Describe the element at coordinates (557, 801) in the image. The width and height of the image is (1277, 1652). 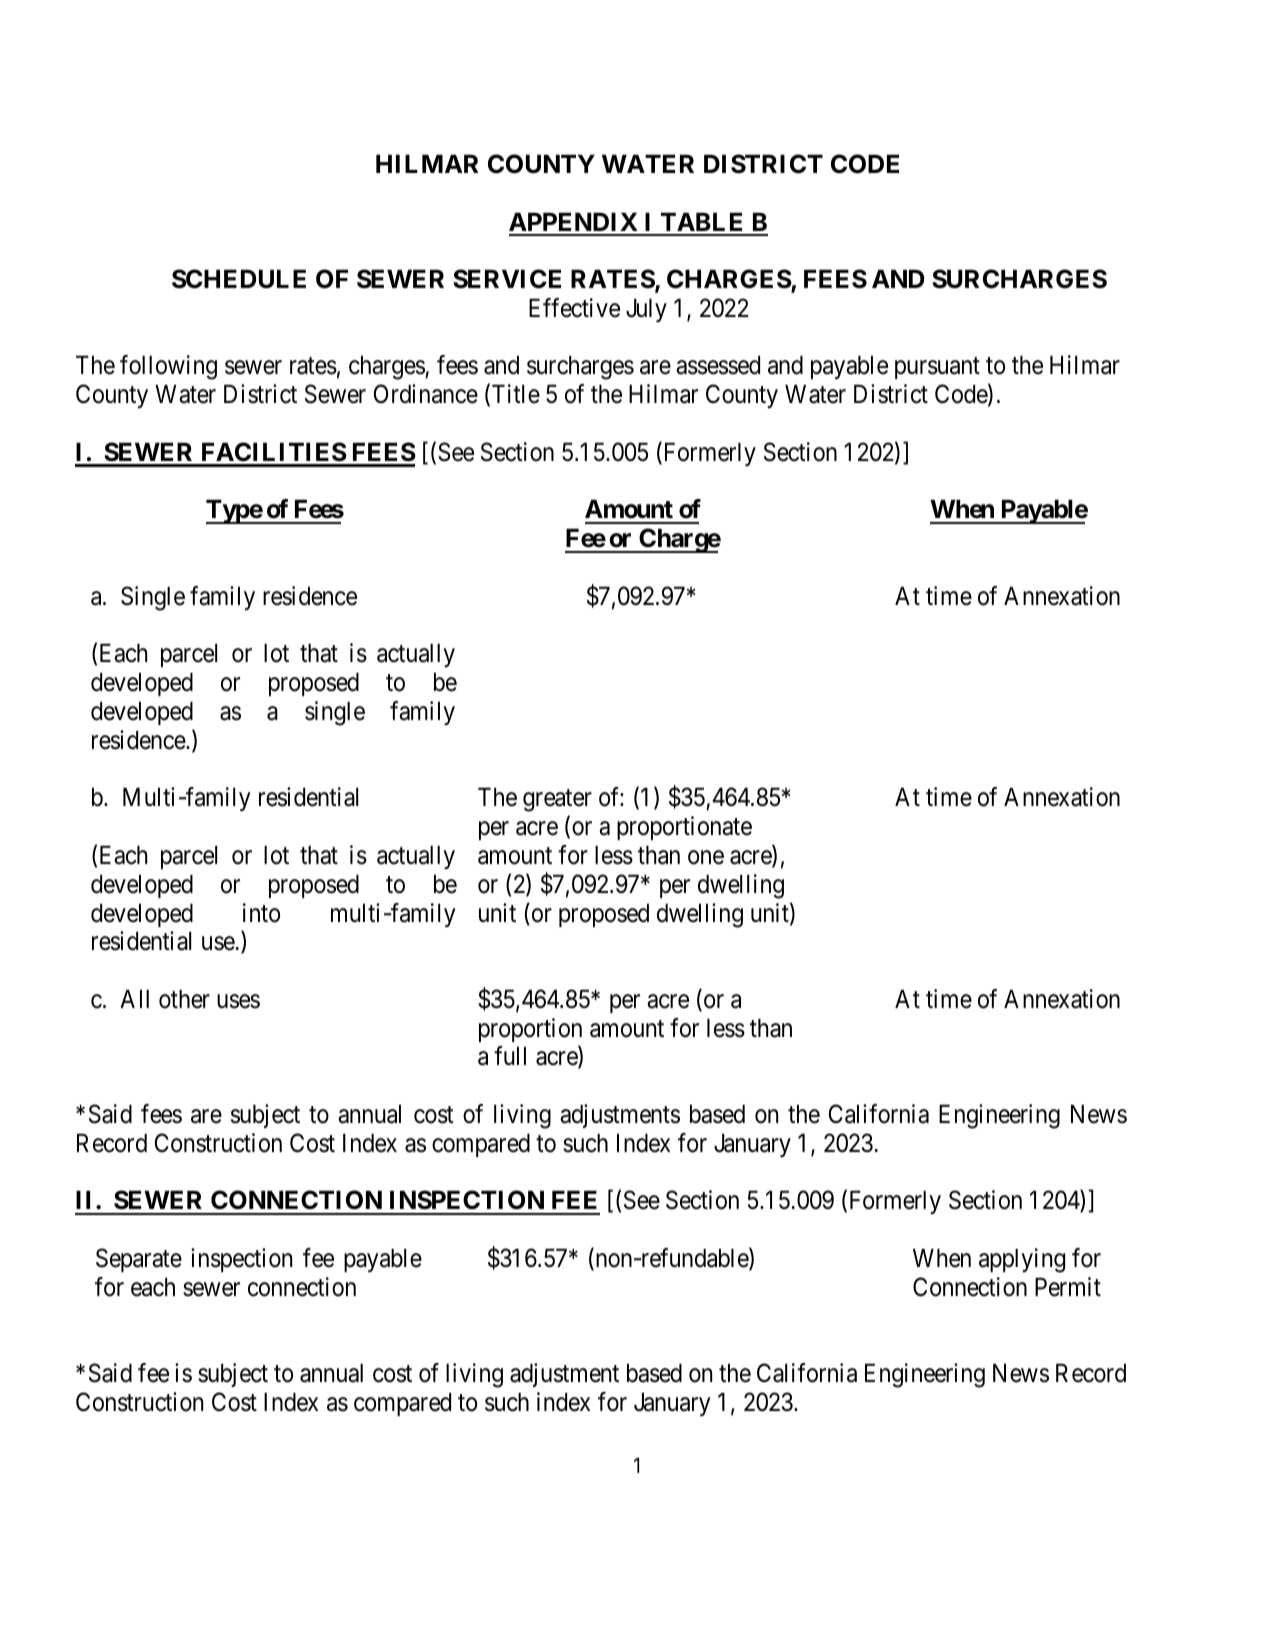
I see `greater` at that location.
